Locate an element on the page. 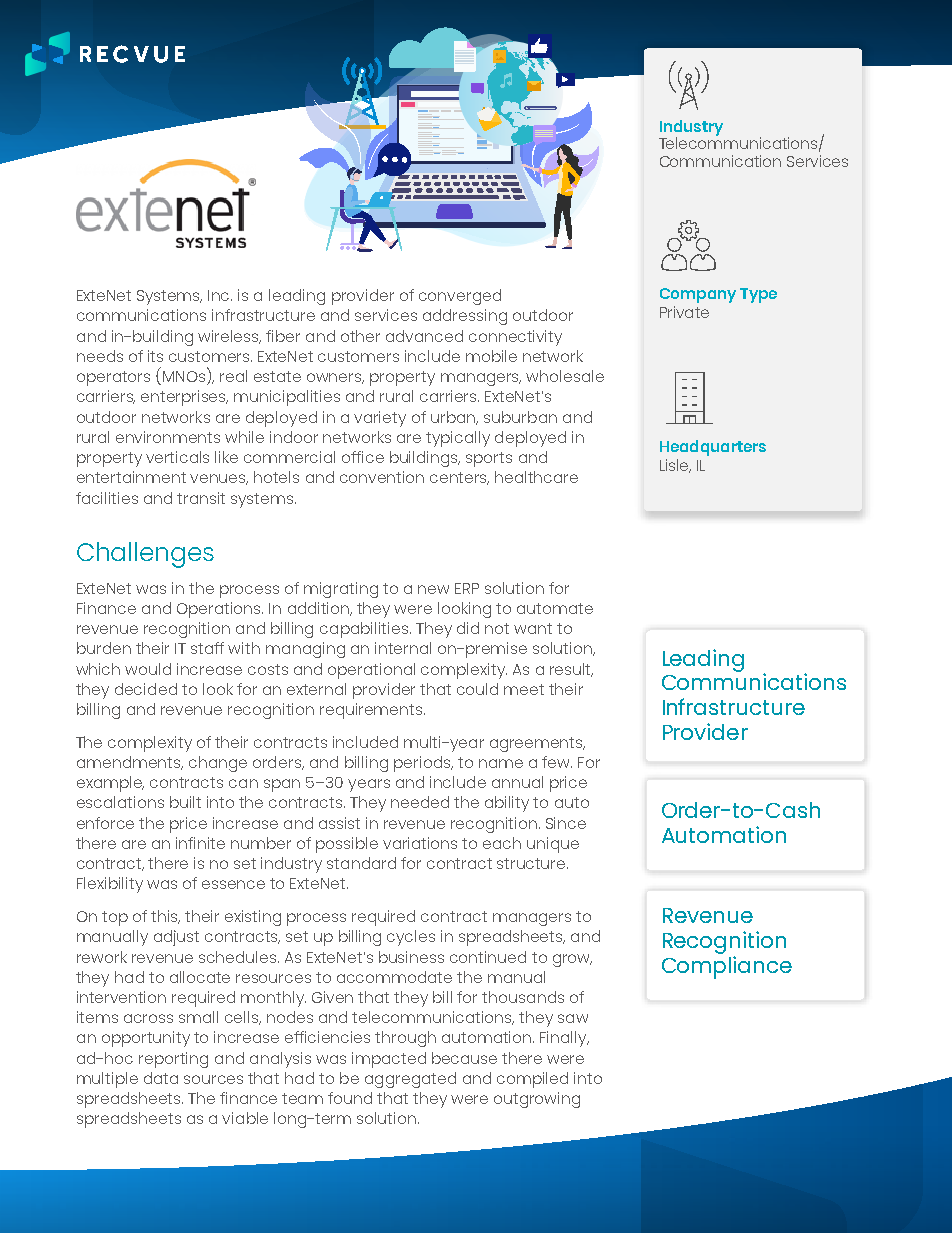 This page has width=952, height=1233. decided is located at coordinates (146, 689).
